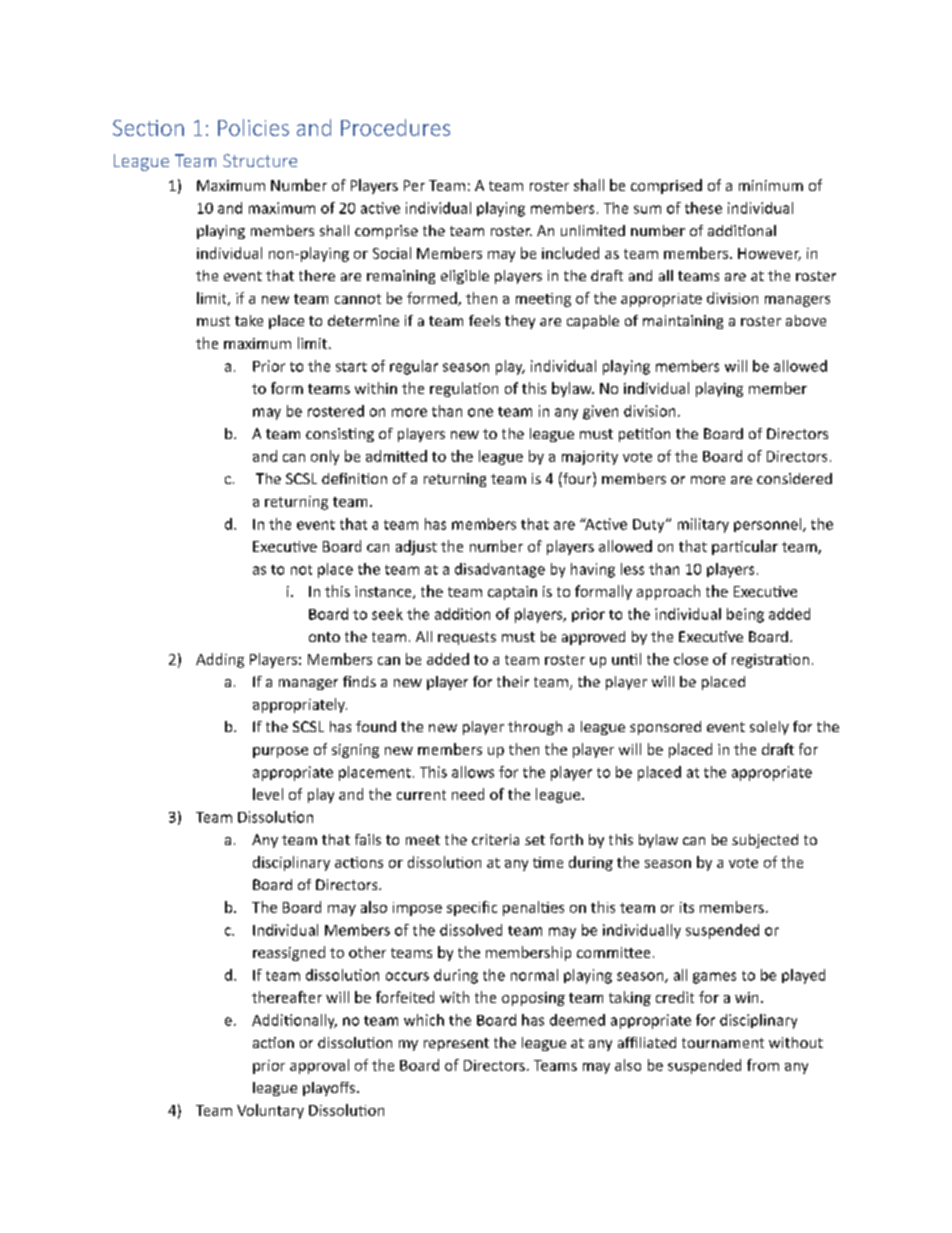  Describe the element at coordinates (456, 1044) in the page. I see `represent` at that location.
